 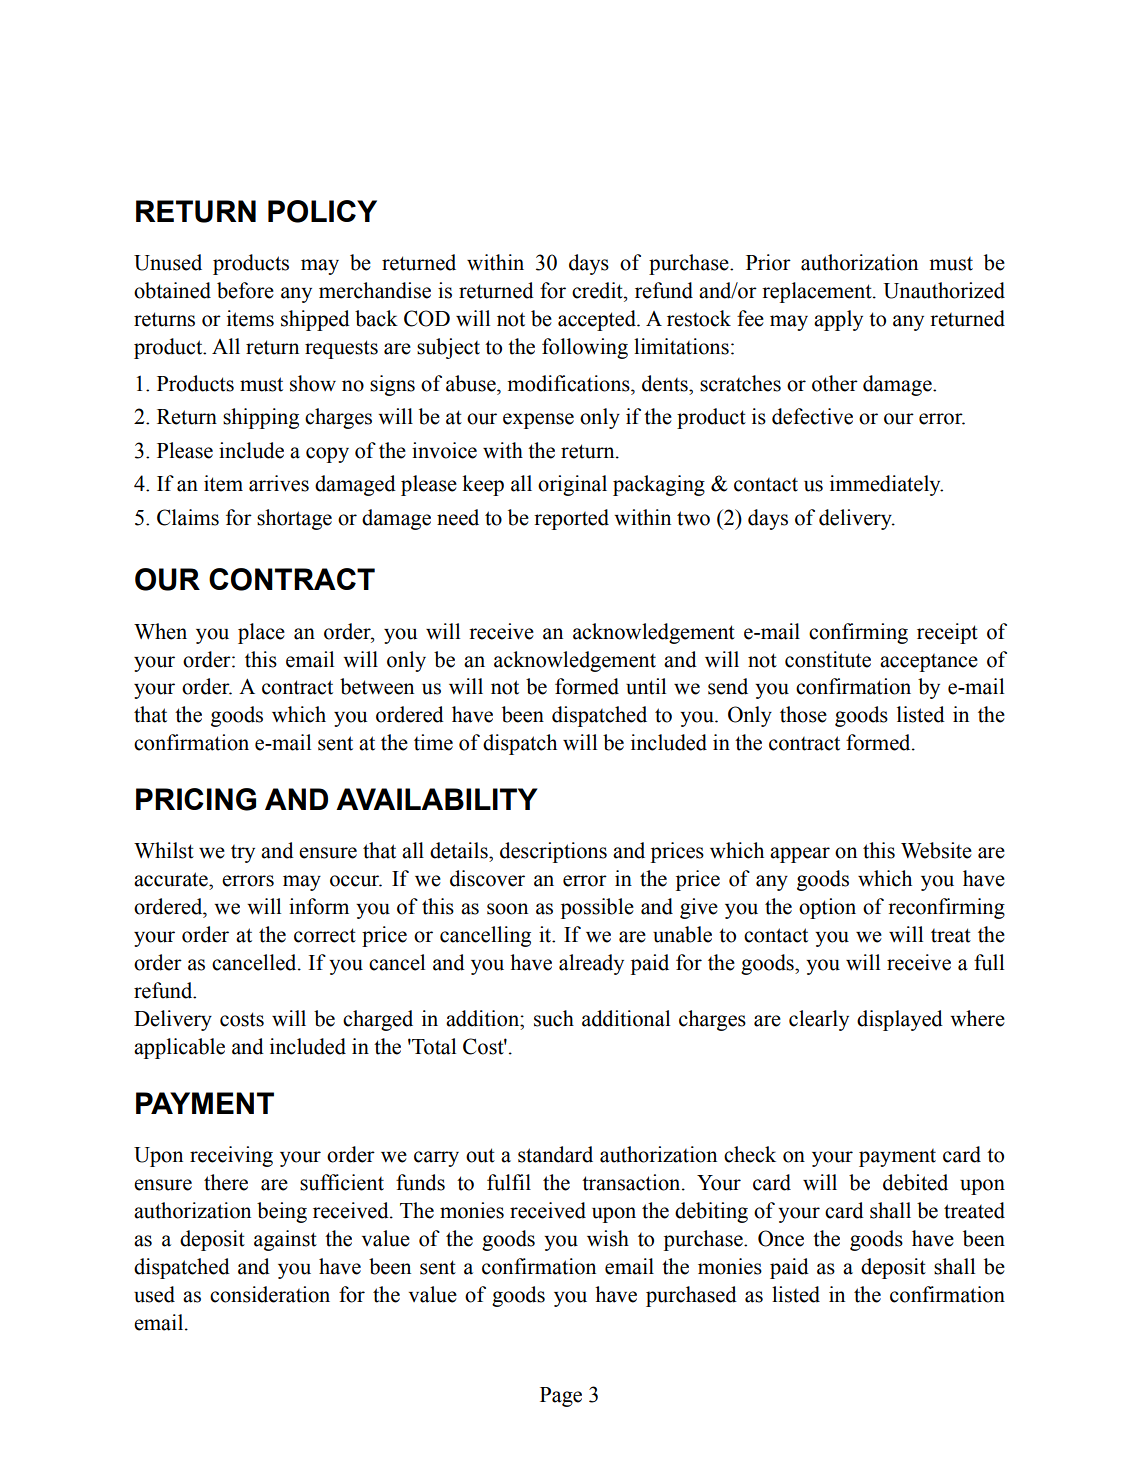 I want to click on PRICING, so click(x=196, y=799).
